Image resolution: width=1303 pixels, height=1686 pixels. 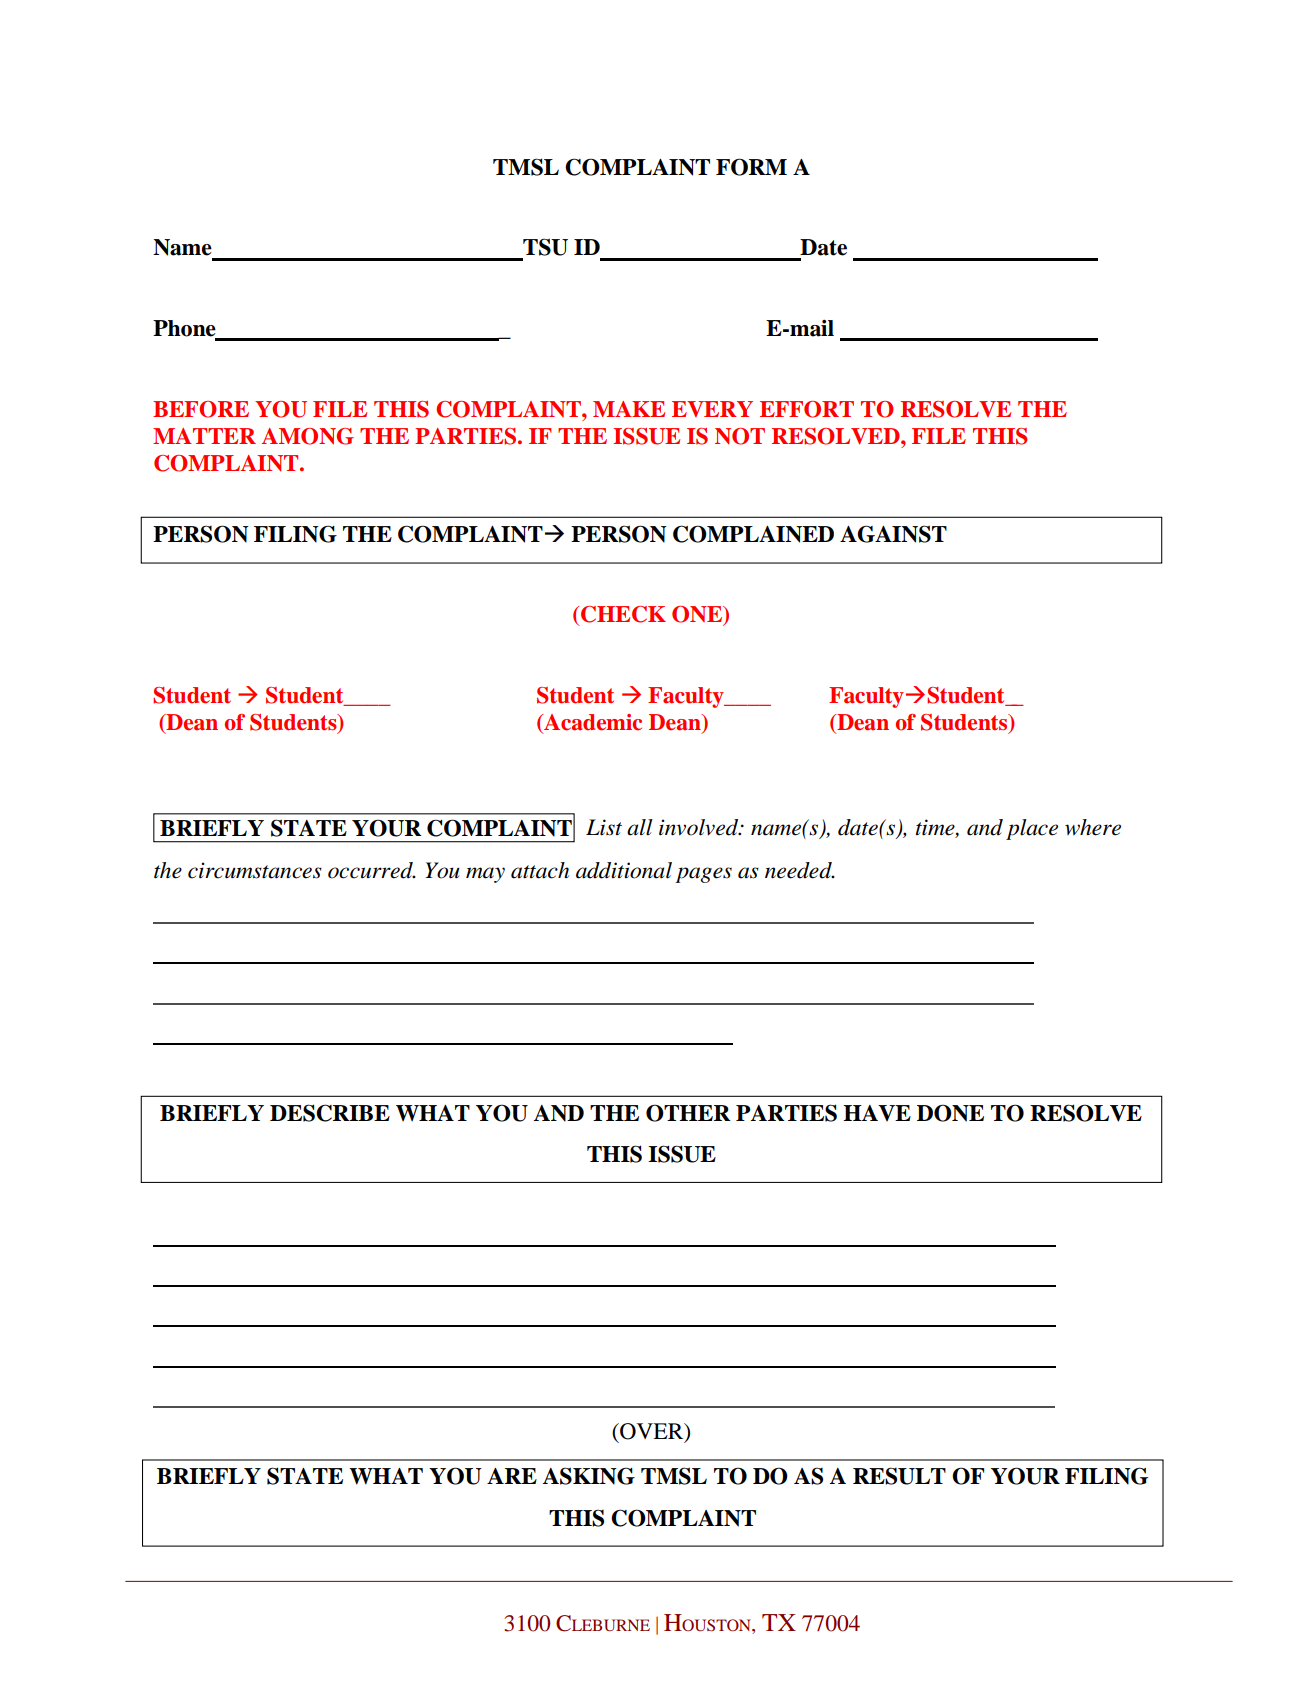 What do you see at coordinates (185, 329) in the page?
I see `Phone` at bounding box center [185, 329].
